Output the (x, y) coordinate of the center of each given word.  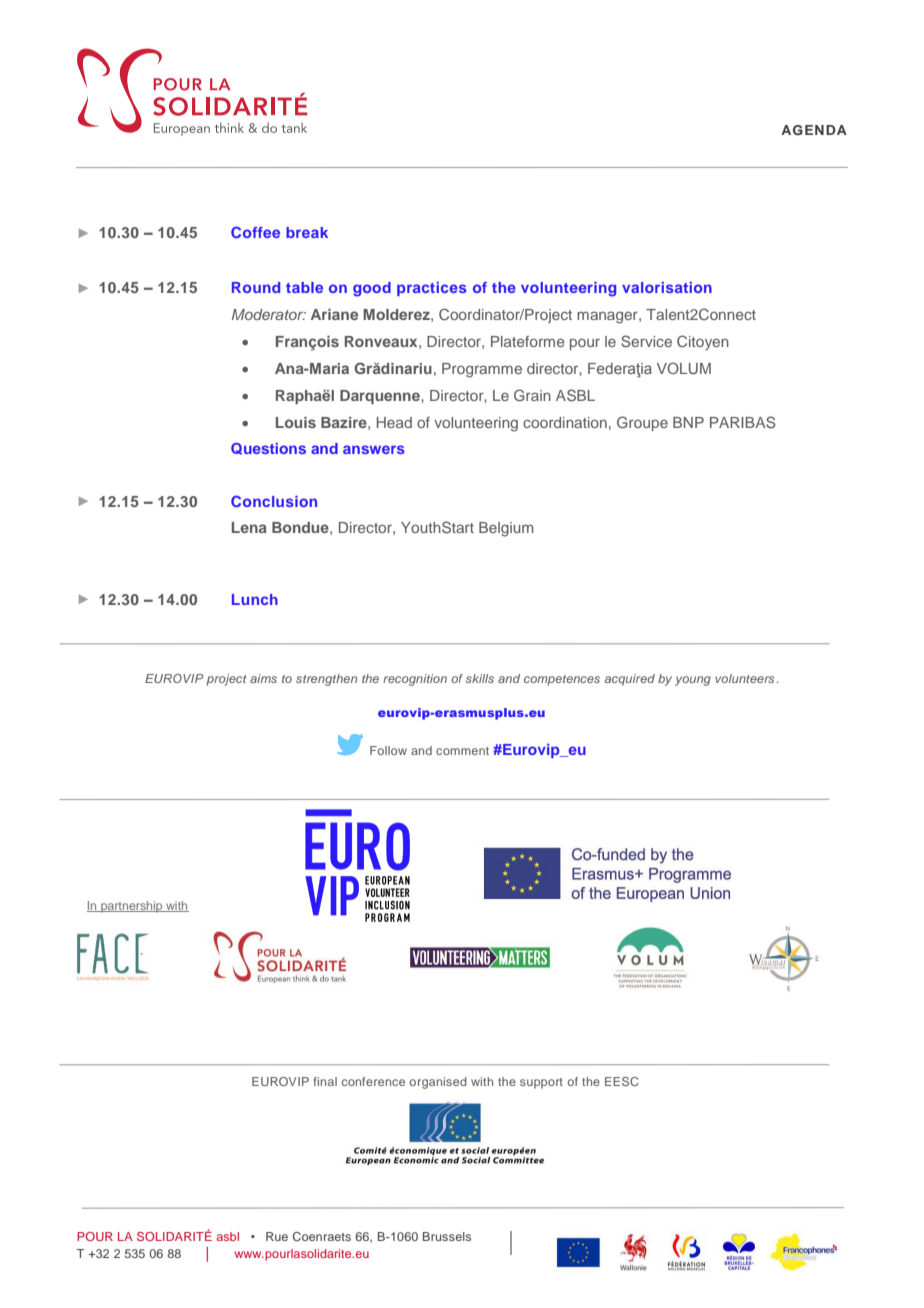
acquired (630, 680)
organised (438, 1083)
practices (432, 289)
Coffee (255, 232)
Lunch (255, 599)
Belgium (506, 529)
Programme (482, 370)
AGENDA (814, 130)
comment (462, 751)
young (693, 681)
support (541, 1083)
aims (263, 678)
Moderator (269, 314)
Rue (277, 1236)
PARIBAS (742, 422)
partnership (132, 907)
